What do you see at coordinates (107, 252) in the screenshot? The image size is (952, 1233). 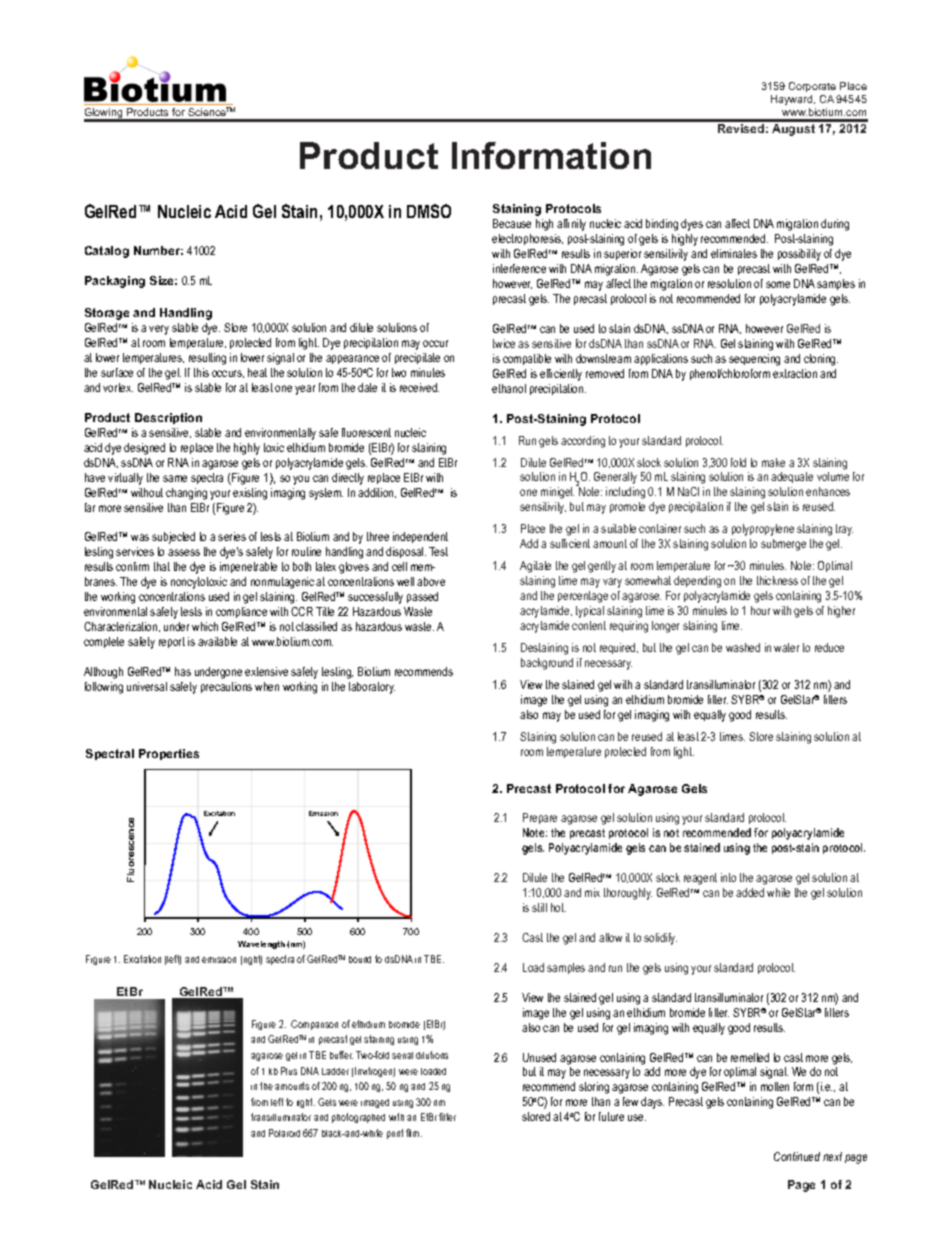 I see `Catalog` at bounding box center [107, 252].
